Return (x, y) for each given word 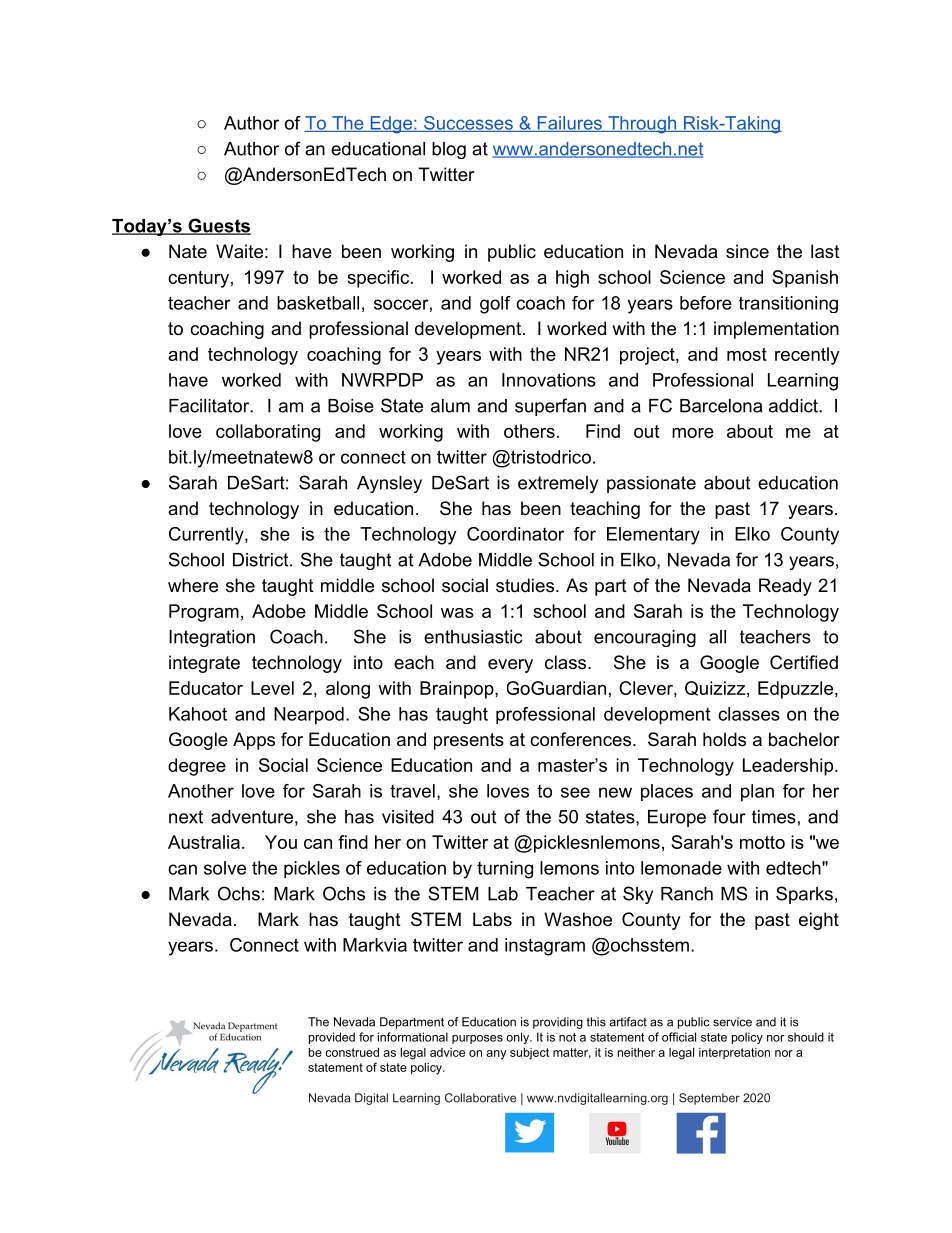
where (193, 585)
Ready (785, 587)
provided (332, 1038)
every (510, 666)
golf (495, 305)
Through (642, 125)
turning (505, 870)
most (747, 354)
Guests (218, 226)
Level (272, 688)
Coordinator (515, 534)
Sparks (804, 895)
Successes (468, 124)
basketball (318, 303)
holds (724, 739)
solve (225, 868)
